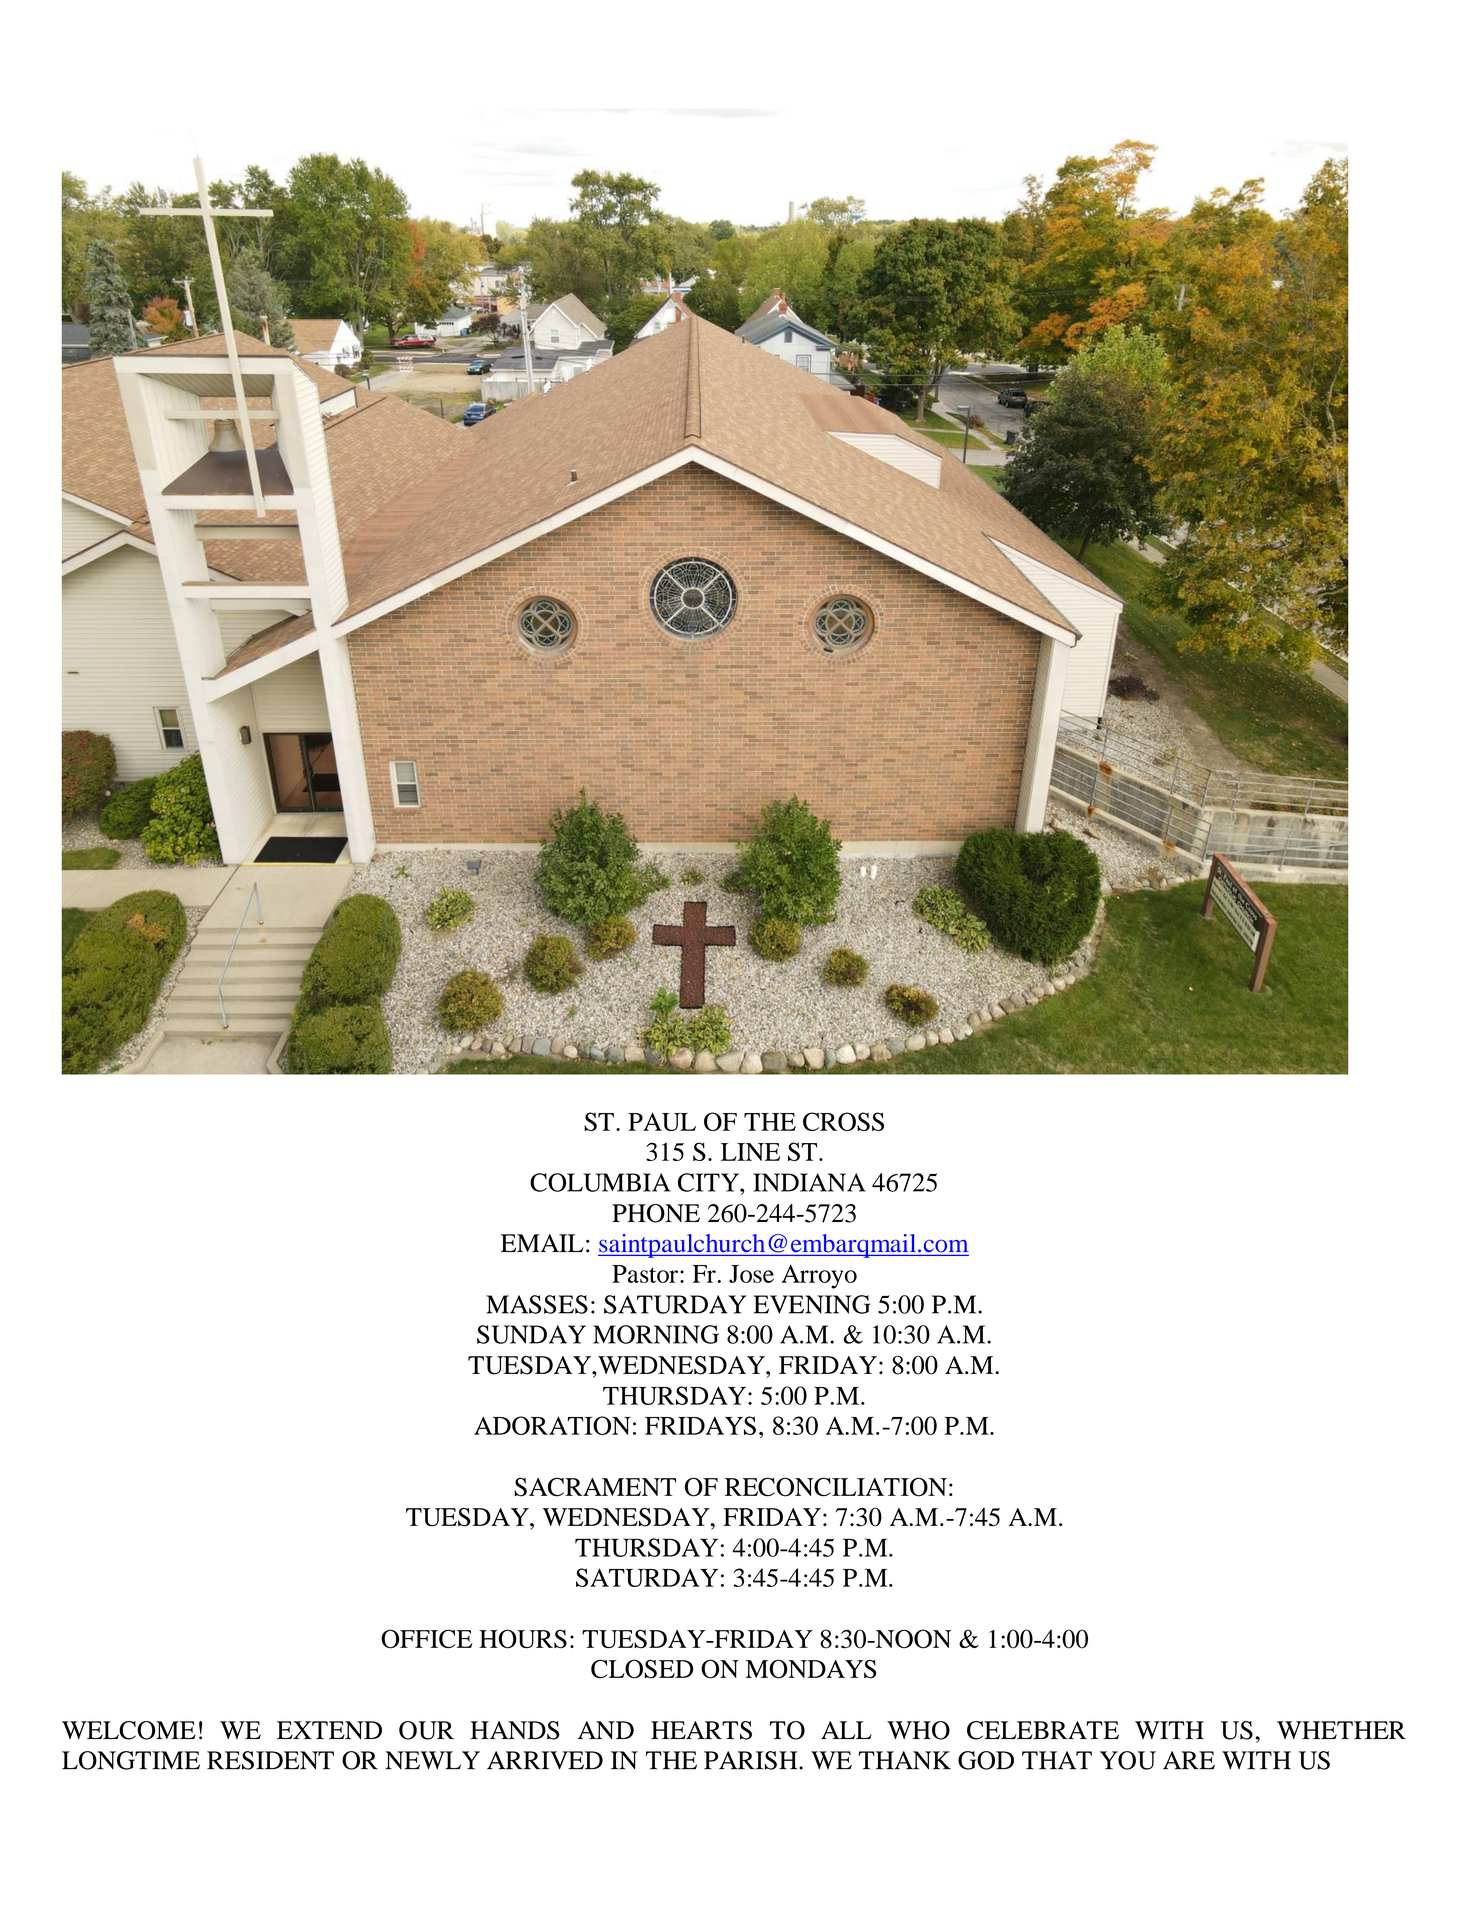  Describe the element at coordinates (595, 1487) in the document. I see `SACRAMENT` at that location.
